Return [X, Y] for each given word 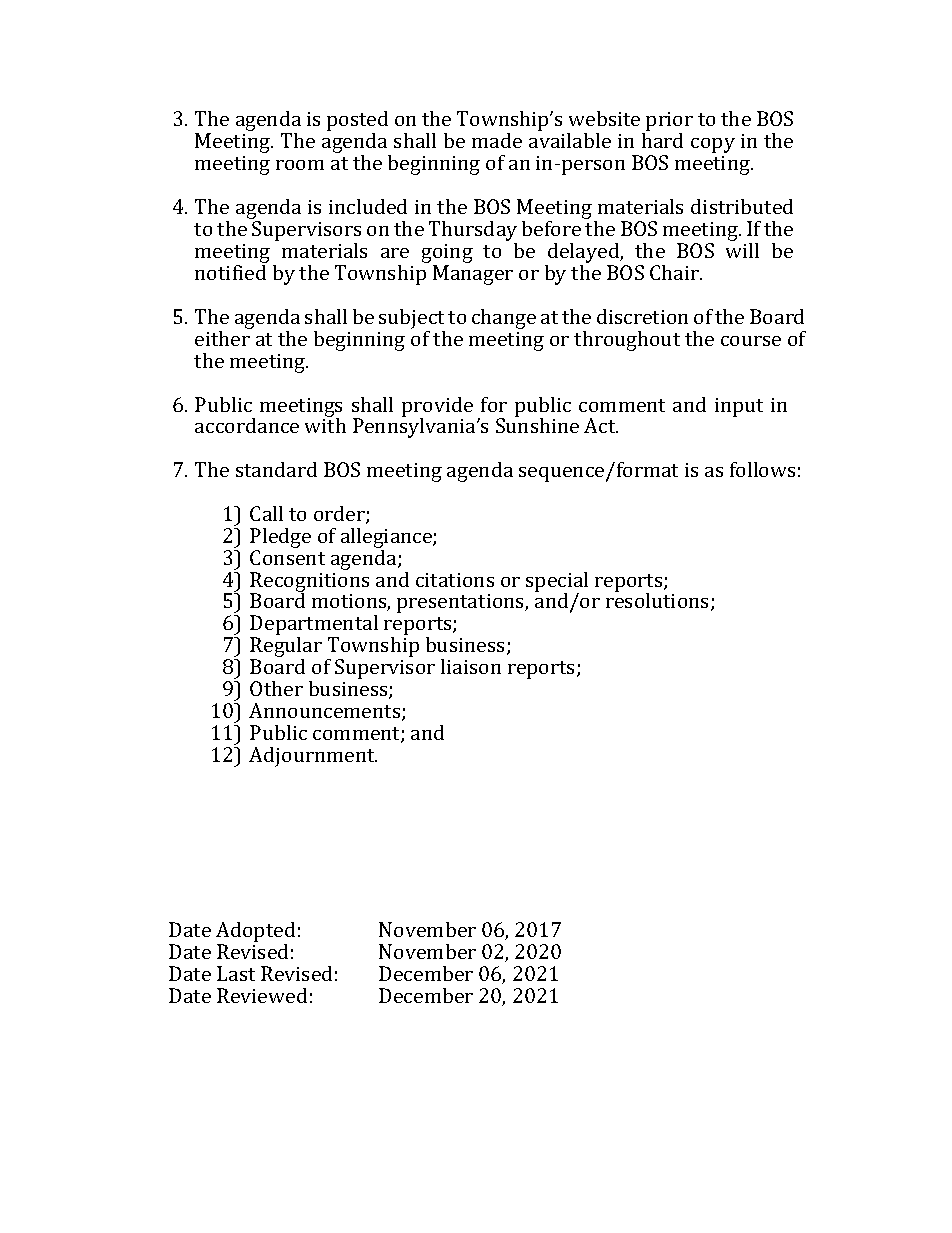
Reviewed [262, 995]
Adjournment [313, 757]
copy [713, 145]
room [300, 165]
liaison [471, 666]
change [504, 319]
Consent [287, 557]
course [751, 341]
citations [455, 580]
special [557, 583]
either [222, 338]
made [497, 140]
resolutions [659, 601]
